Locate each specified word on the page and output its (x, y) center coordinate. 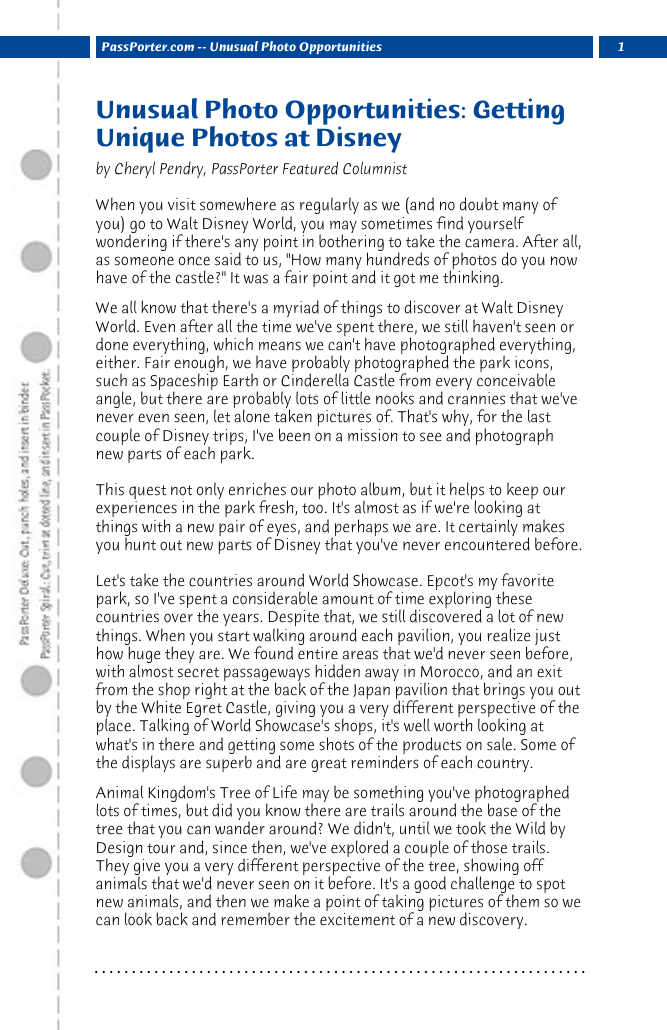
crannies (476, 398)
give (147, 868)
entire (318, 653)
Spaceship (184, 383)
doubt (479, 204)
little (355, 398)
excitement (357, 919)
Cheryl (135, 169)
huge (143, 655)
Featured (310, 168)
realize (508, 635)
